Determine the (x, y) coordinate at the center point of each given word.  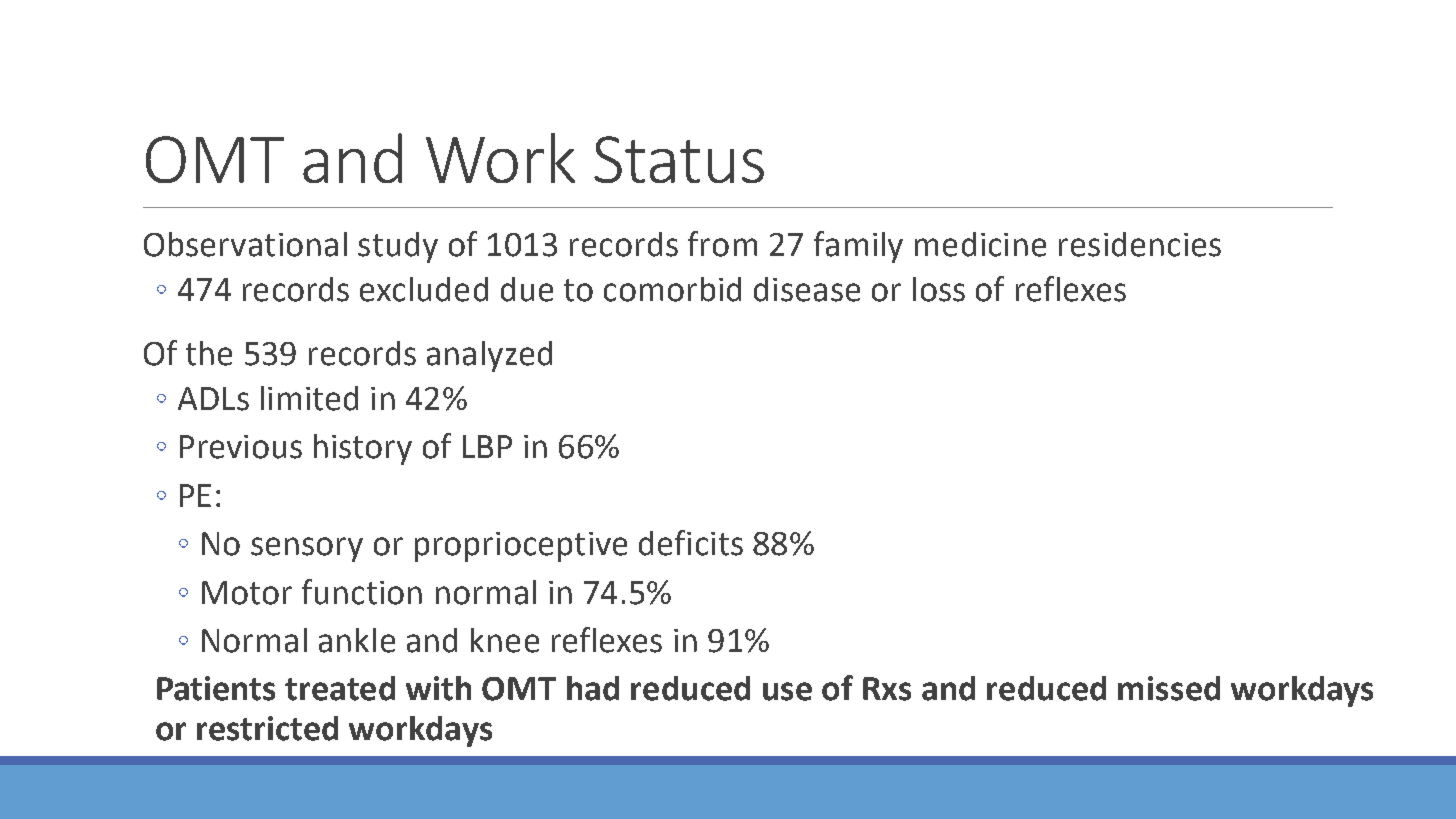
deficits (691, 543)
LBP (487, 446)
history (363, 449)
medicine (980, 244)
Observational (245, 244)
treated (340, 688)
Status (679, 159)
